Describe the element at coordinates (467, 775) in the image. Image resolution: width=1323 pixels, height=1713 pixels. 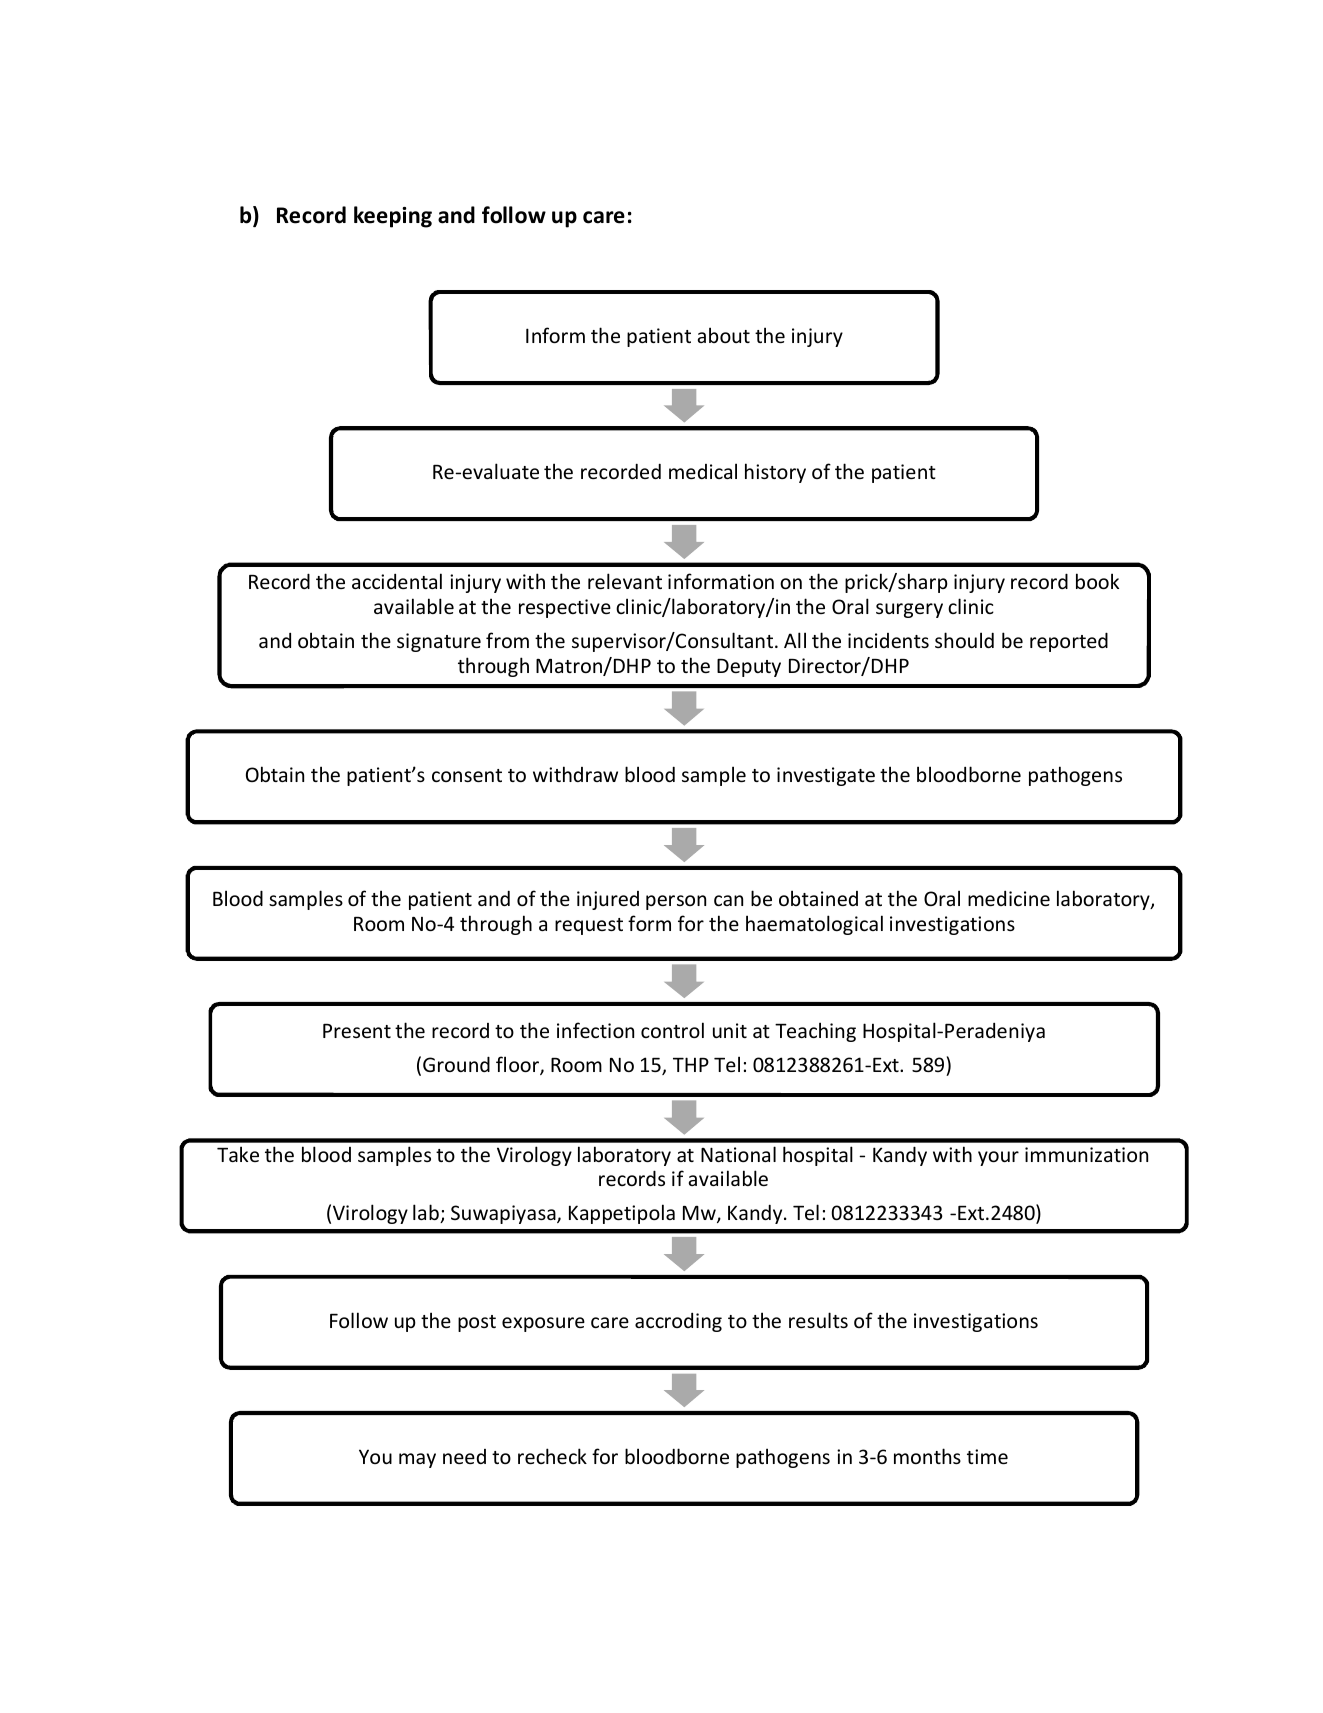
I see `consent` at that location.
